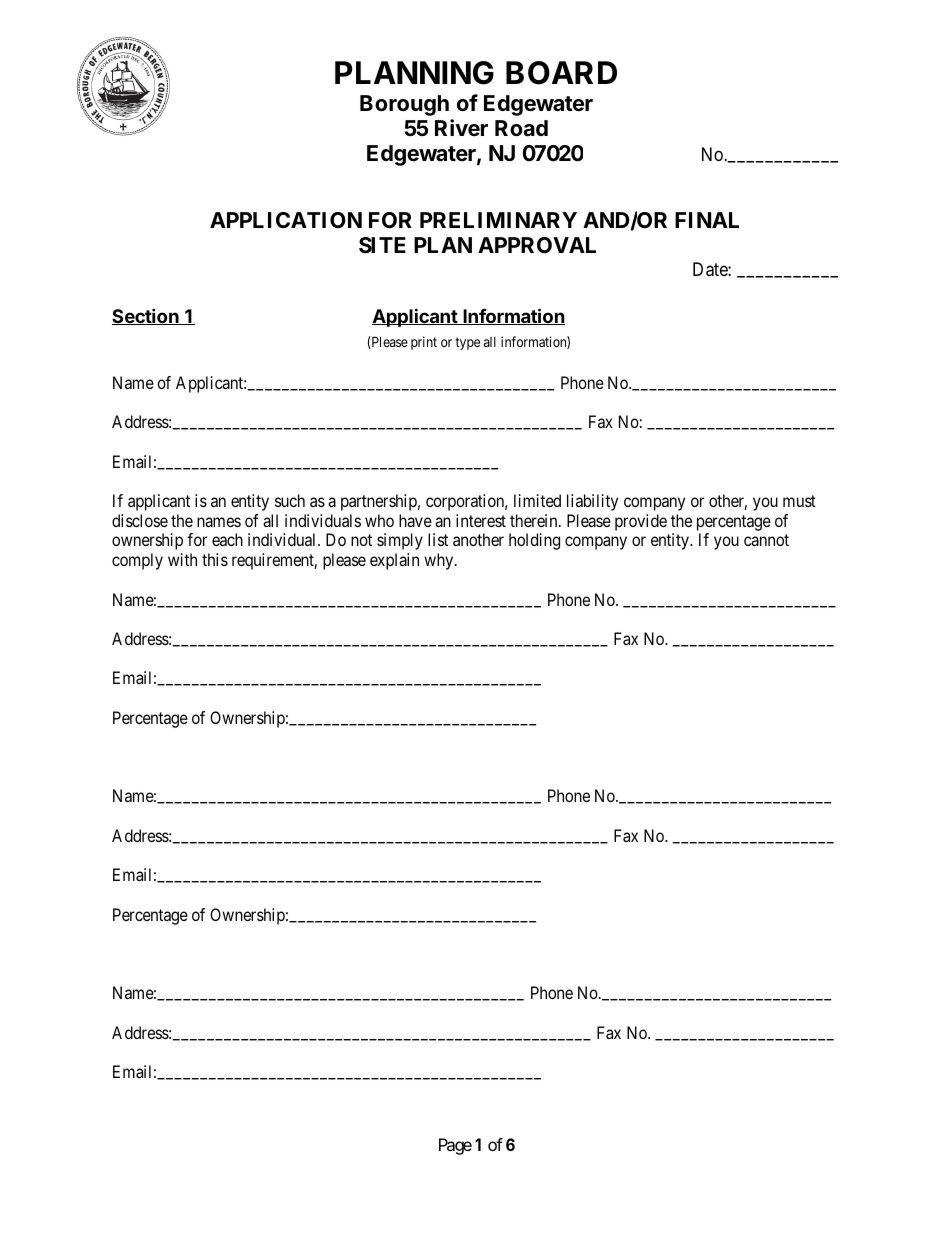  Describe the element at coordinates (440, 561) in the screenshot. I see `why` at that location.
